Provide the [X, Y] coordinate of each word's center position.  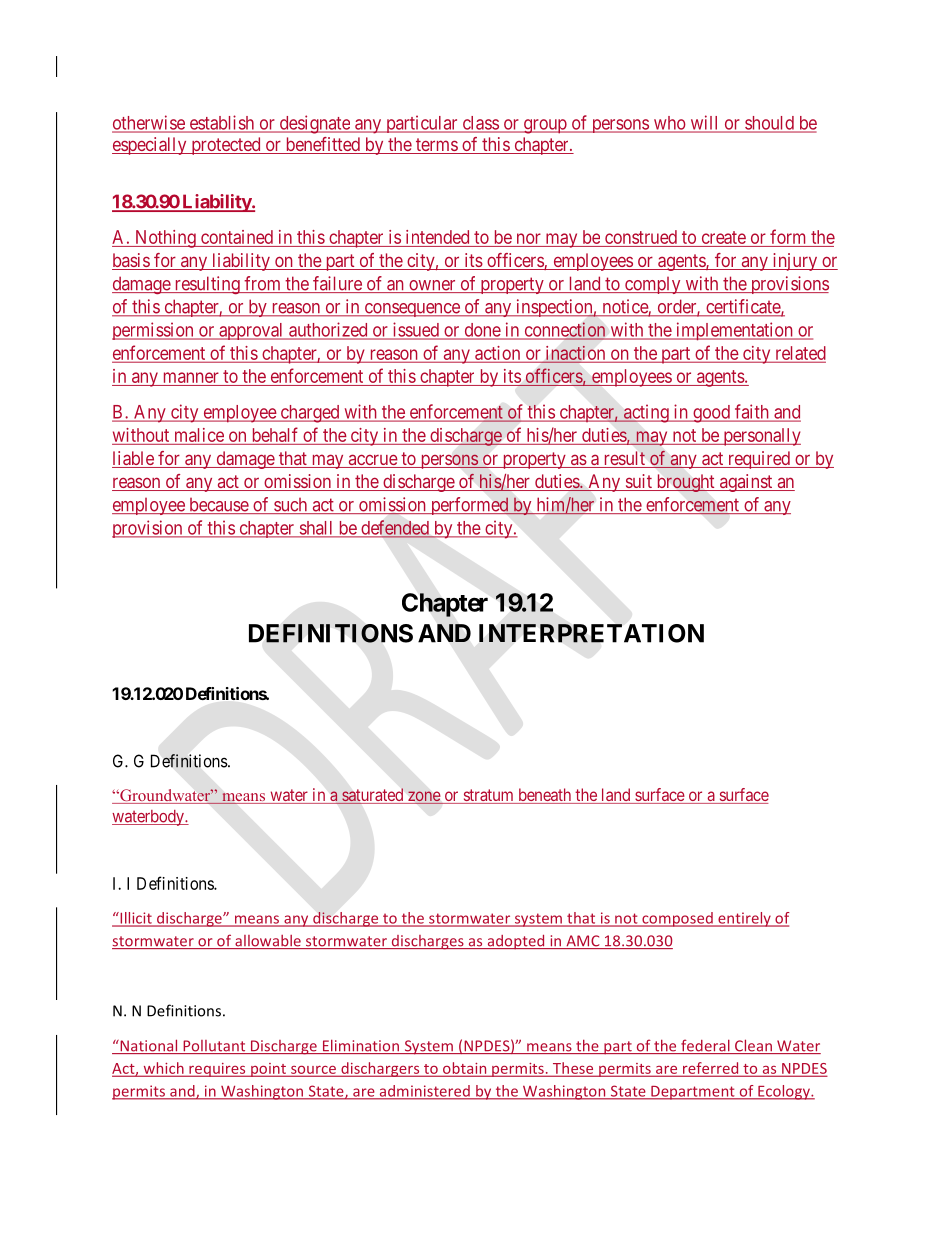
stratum [488, 796]
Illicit [136, 919]
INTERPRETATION [591, 633]
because [218, 506]
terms [436, 146]
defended [395, 528]
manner [190, 379]
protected [226, 146]
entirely [744, 919]
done [482, 331]
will [704, 123]
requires [217, 1070]
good [711, 414]
